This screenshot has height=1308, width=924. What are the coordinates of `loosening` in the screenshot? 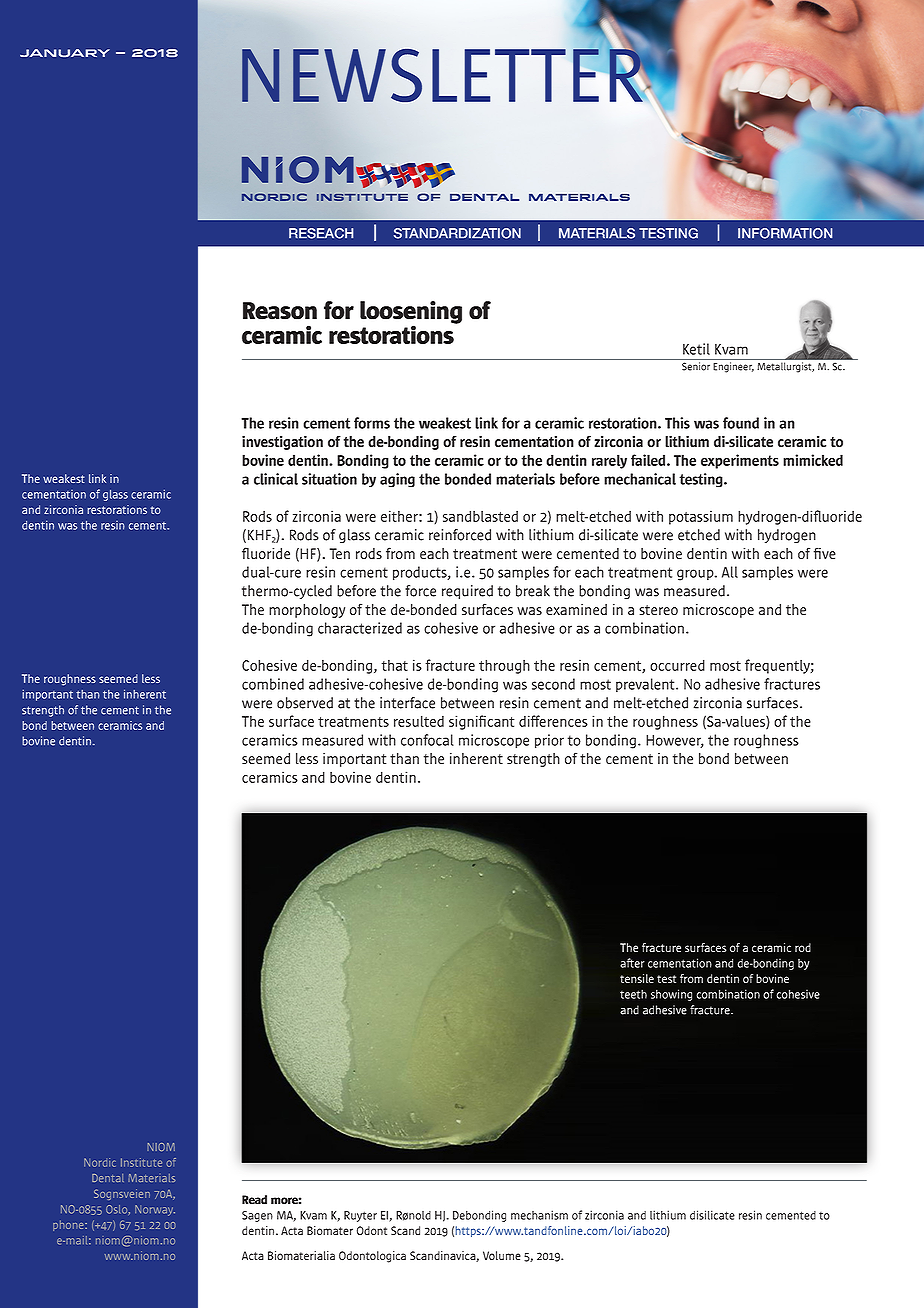 It's located at (411, 313).
